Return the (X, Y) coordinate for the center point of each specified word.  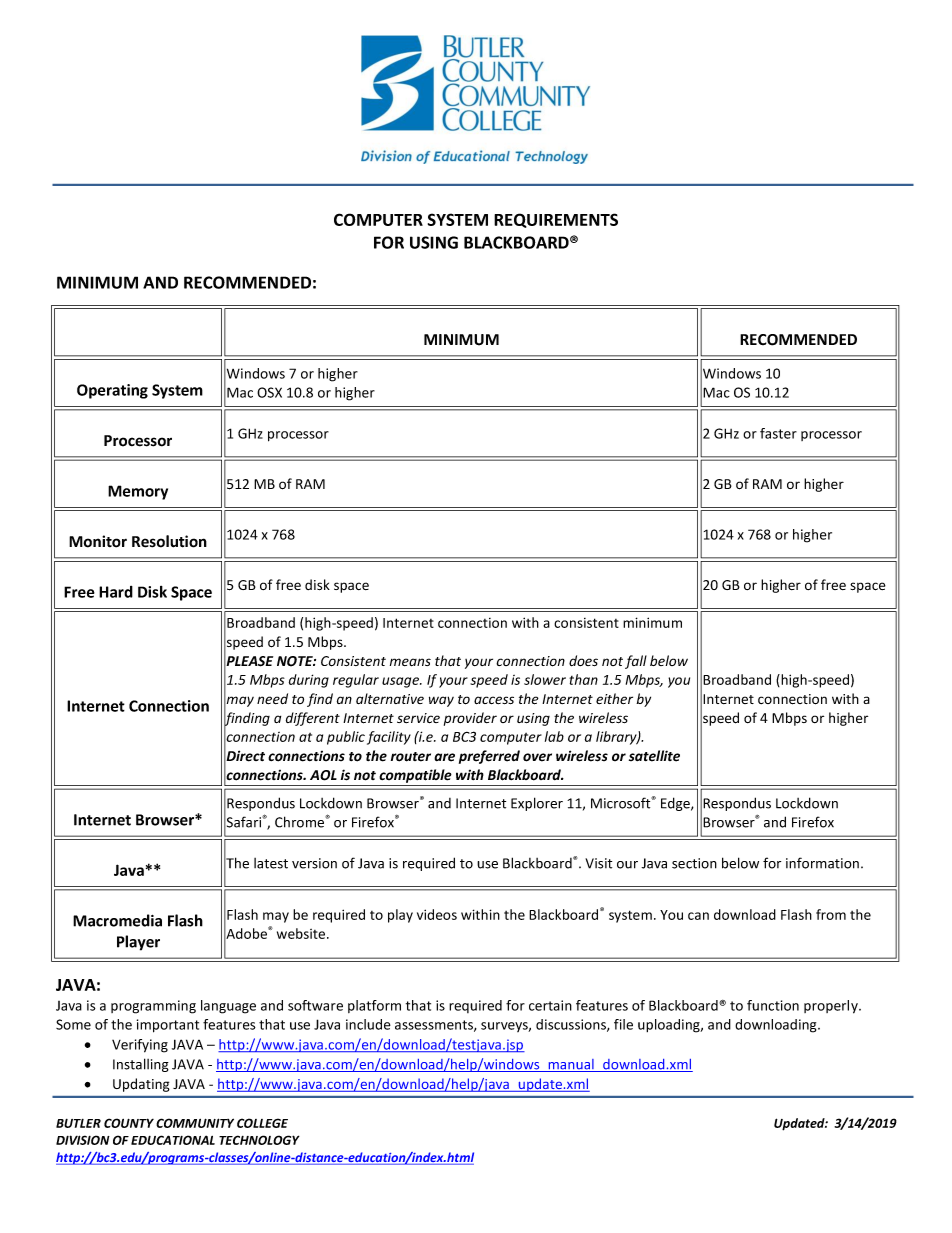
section (694, 863)
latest (271, 863)
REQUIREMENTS (556, 220)
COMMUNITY (195, 1123)
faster (778, 433)
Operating (112, 391)
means (410, 662)
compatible (415, 776)
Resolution (169, 541)
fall (636, 662)
